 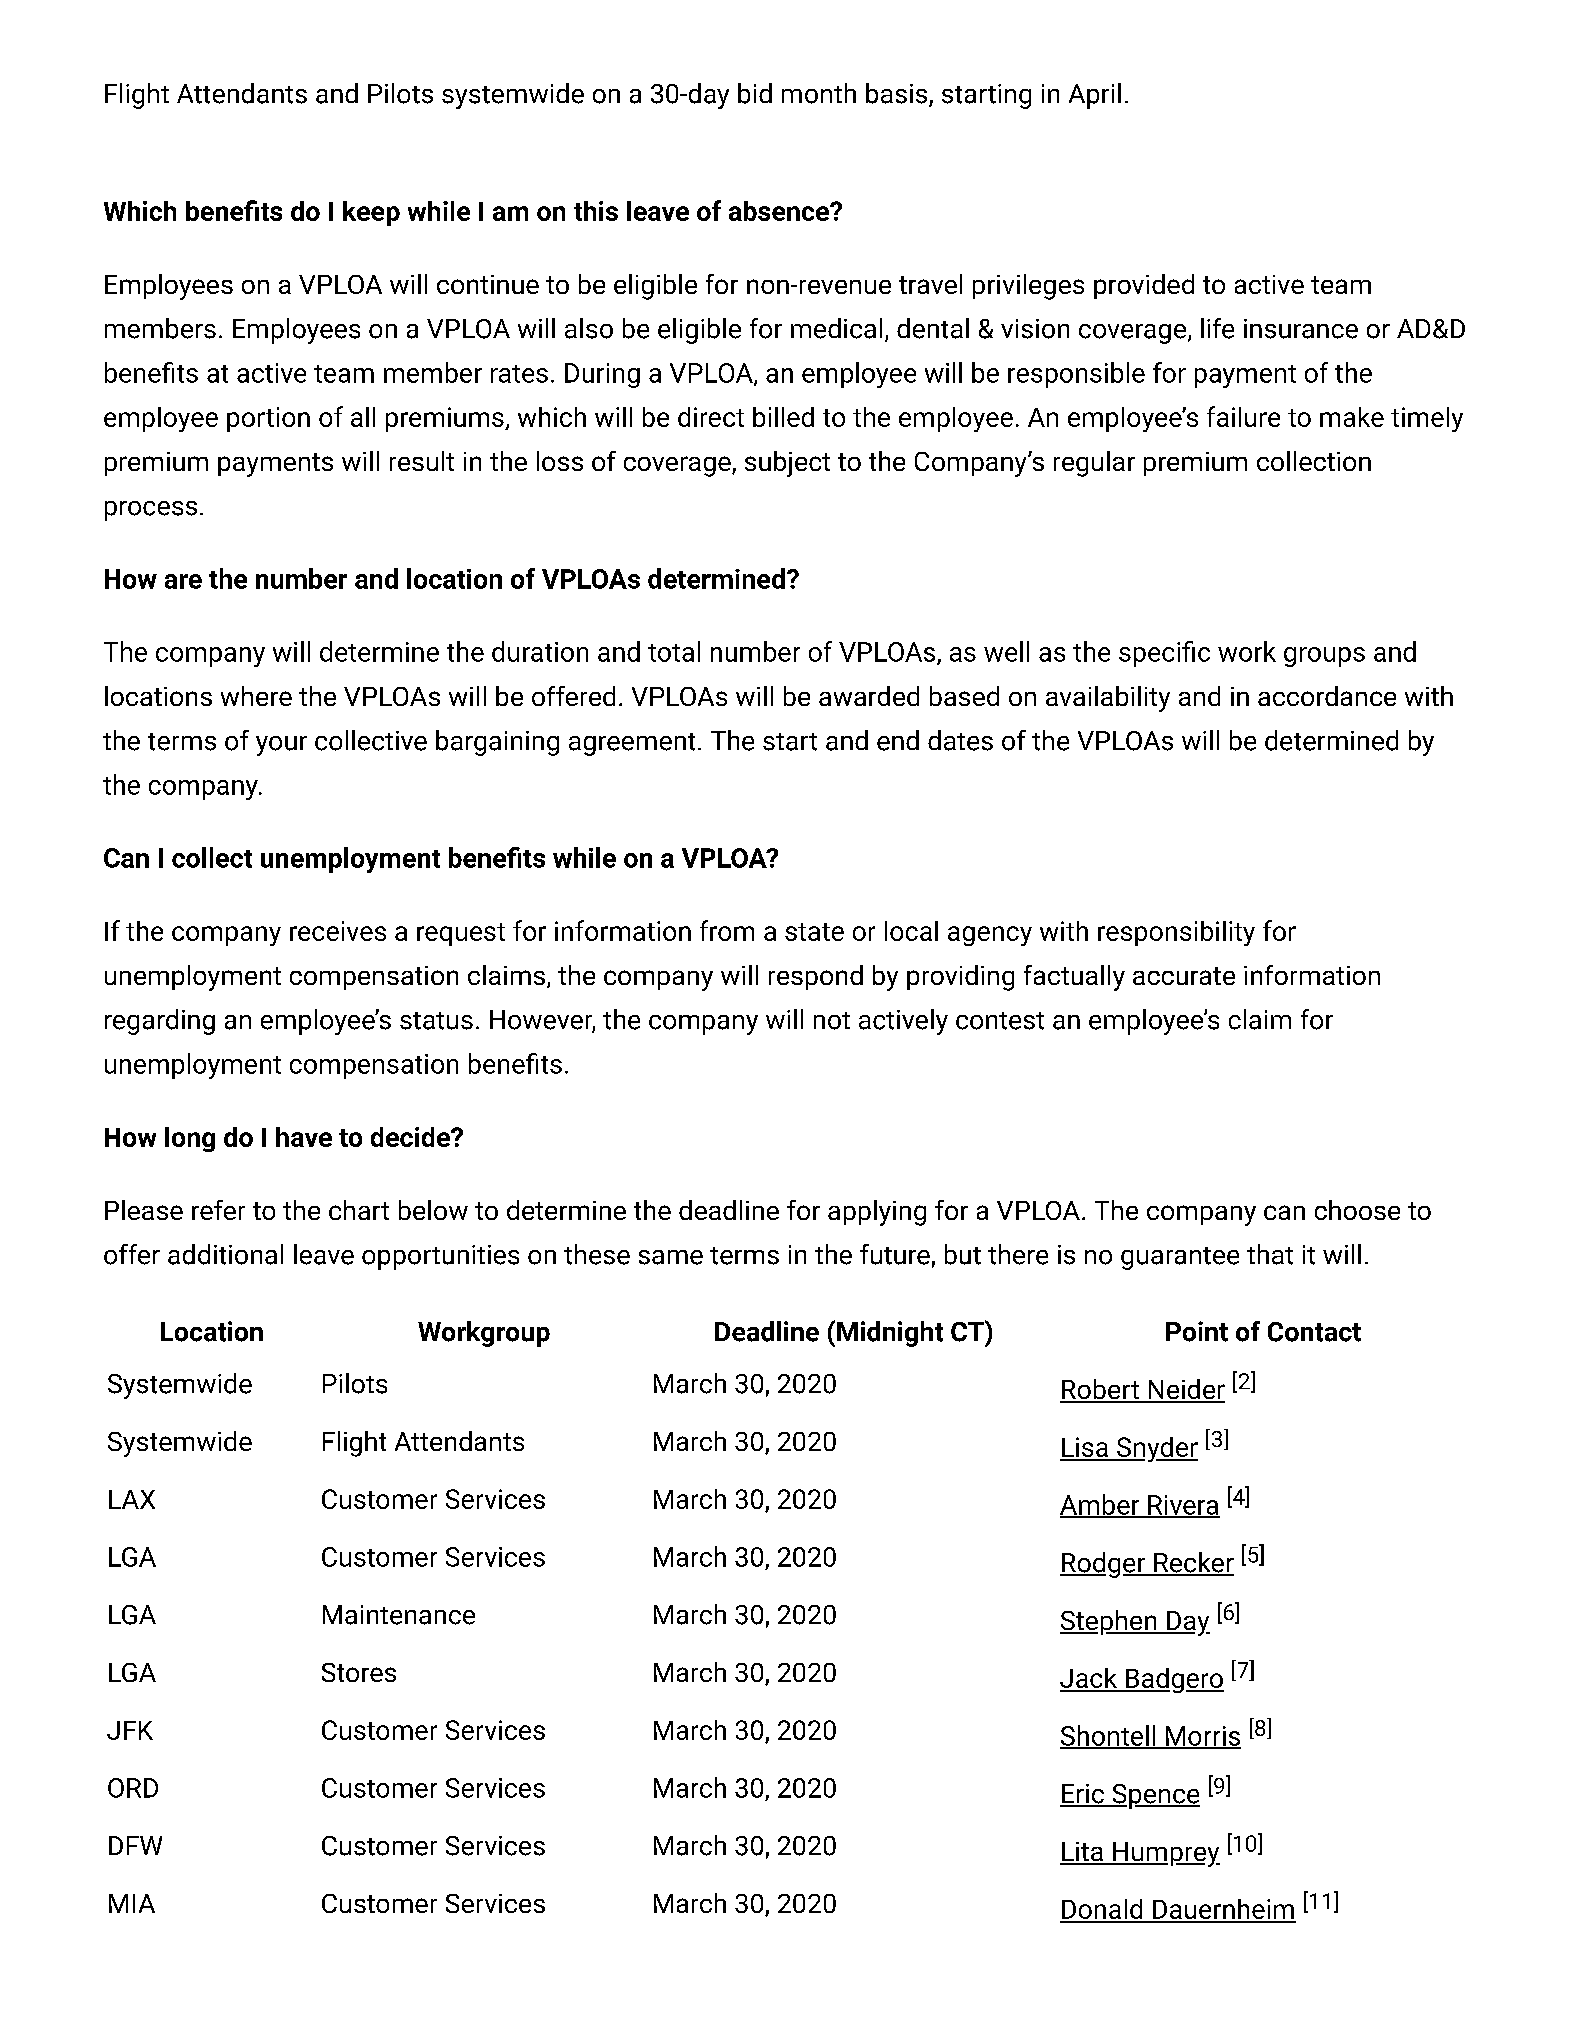 What do you see at coordinates (256, 696) in the screenshot?
I see `where` at bounding box center [256, 696].
